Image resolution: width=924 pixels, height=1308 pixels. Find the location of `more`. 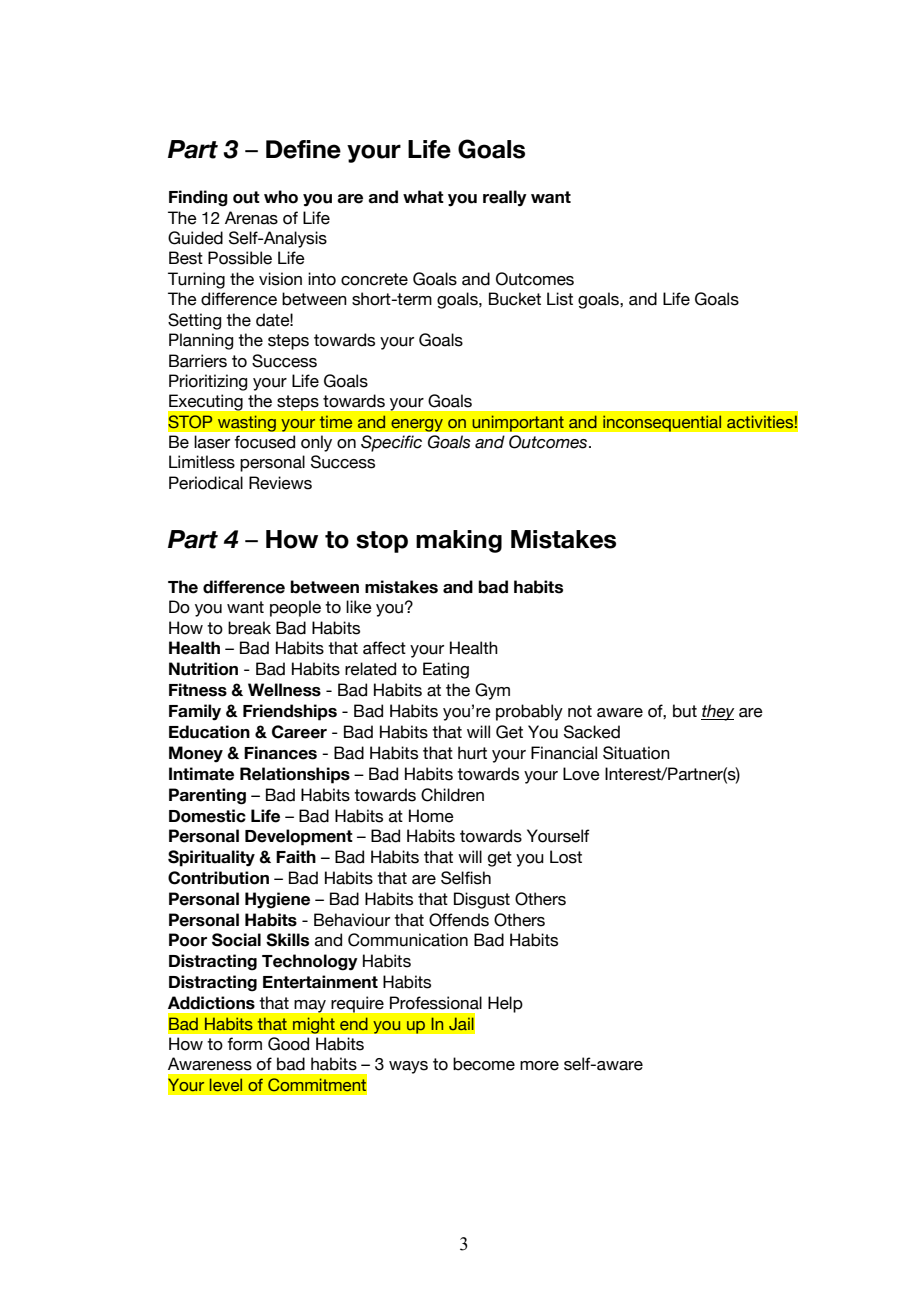

more is located at coordinates (539, 1066).
